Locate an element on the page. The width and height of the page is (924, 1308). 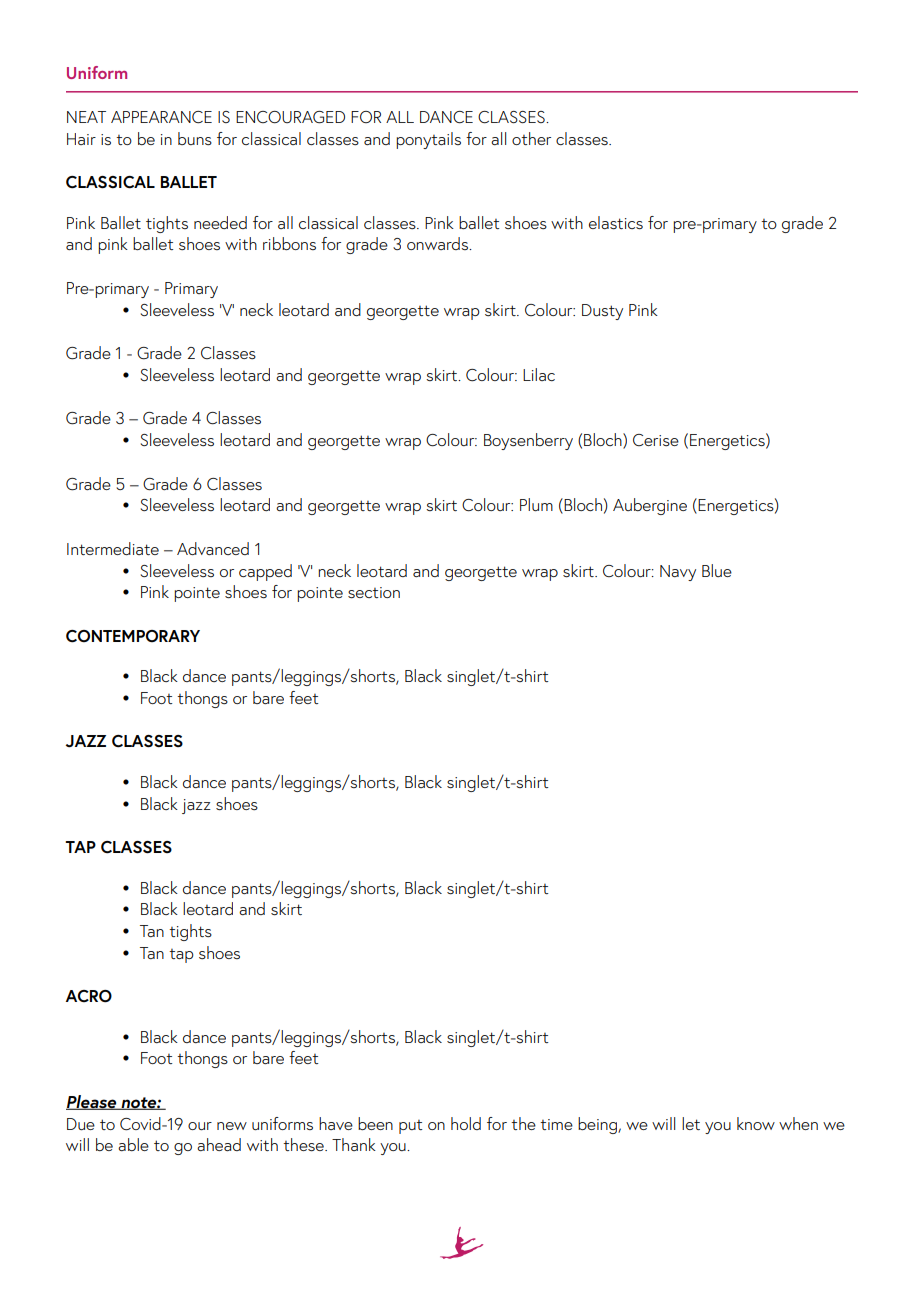
ACRO is located at coordinates (89, 996).
